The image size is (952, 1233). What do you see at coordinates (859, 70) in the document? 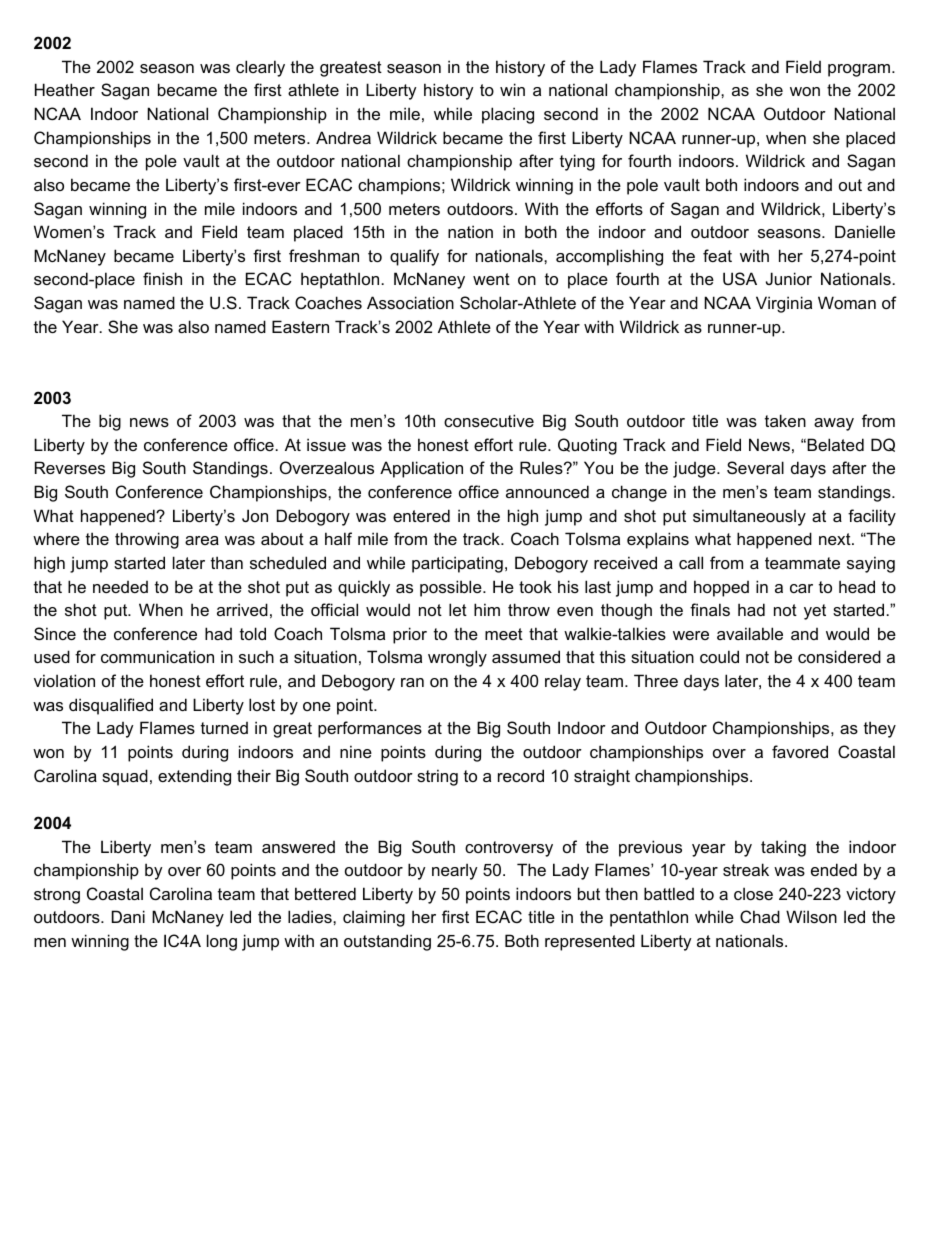
I see `program` at bounding box center [859, 70].
